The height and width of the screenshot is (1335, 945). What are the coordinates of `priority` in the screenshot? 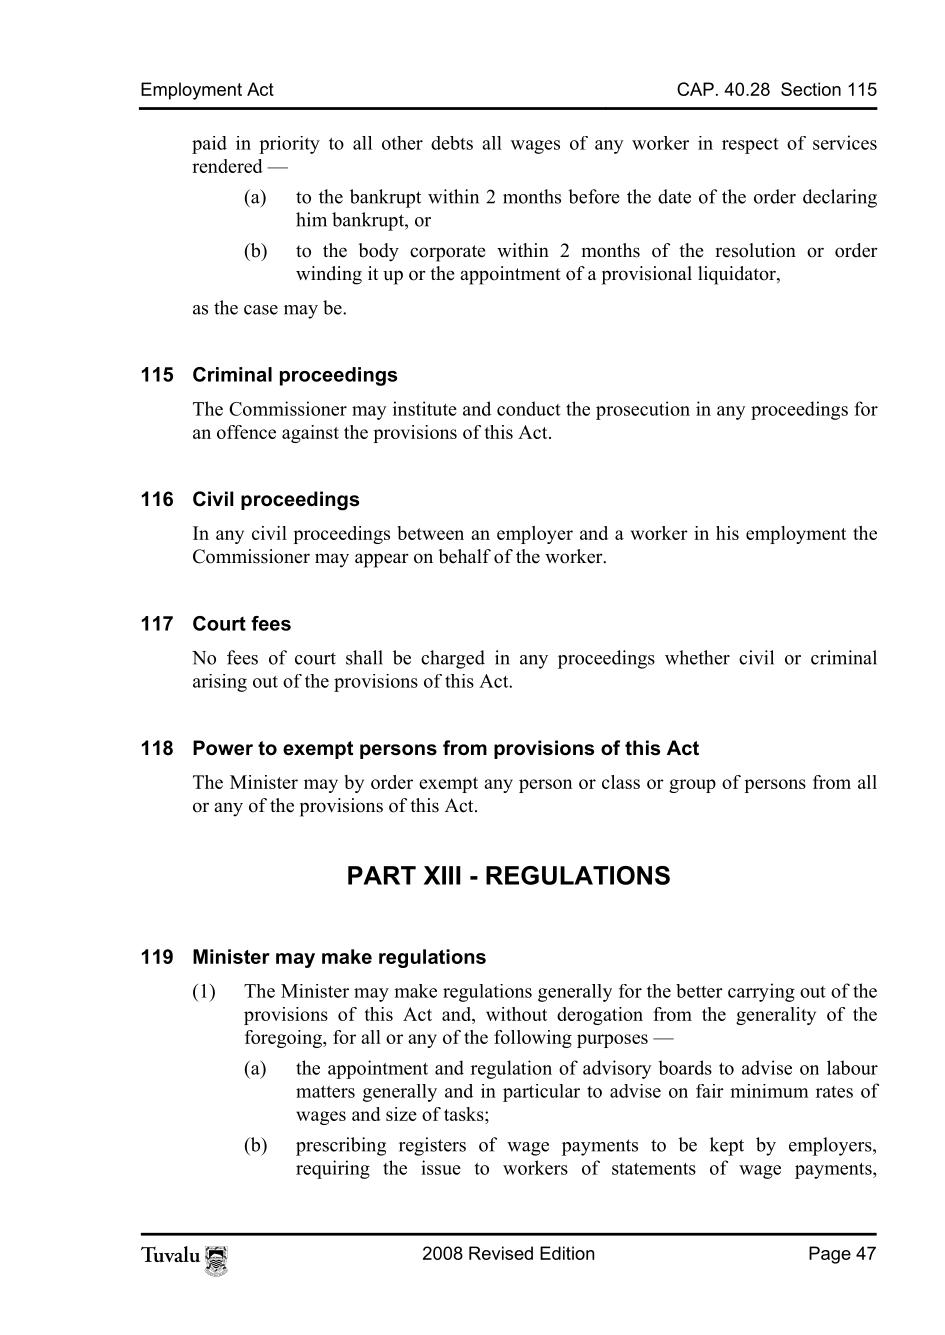 It's located at (289, 145).
